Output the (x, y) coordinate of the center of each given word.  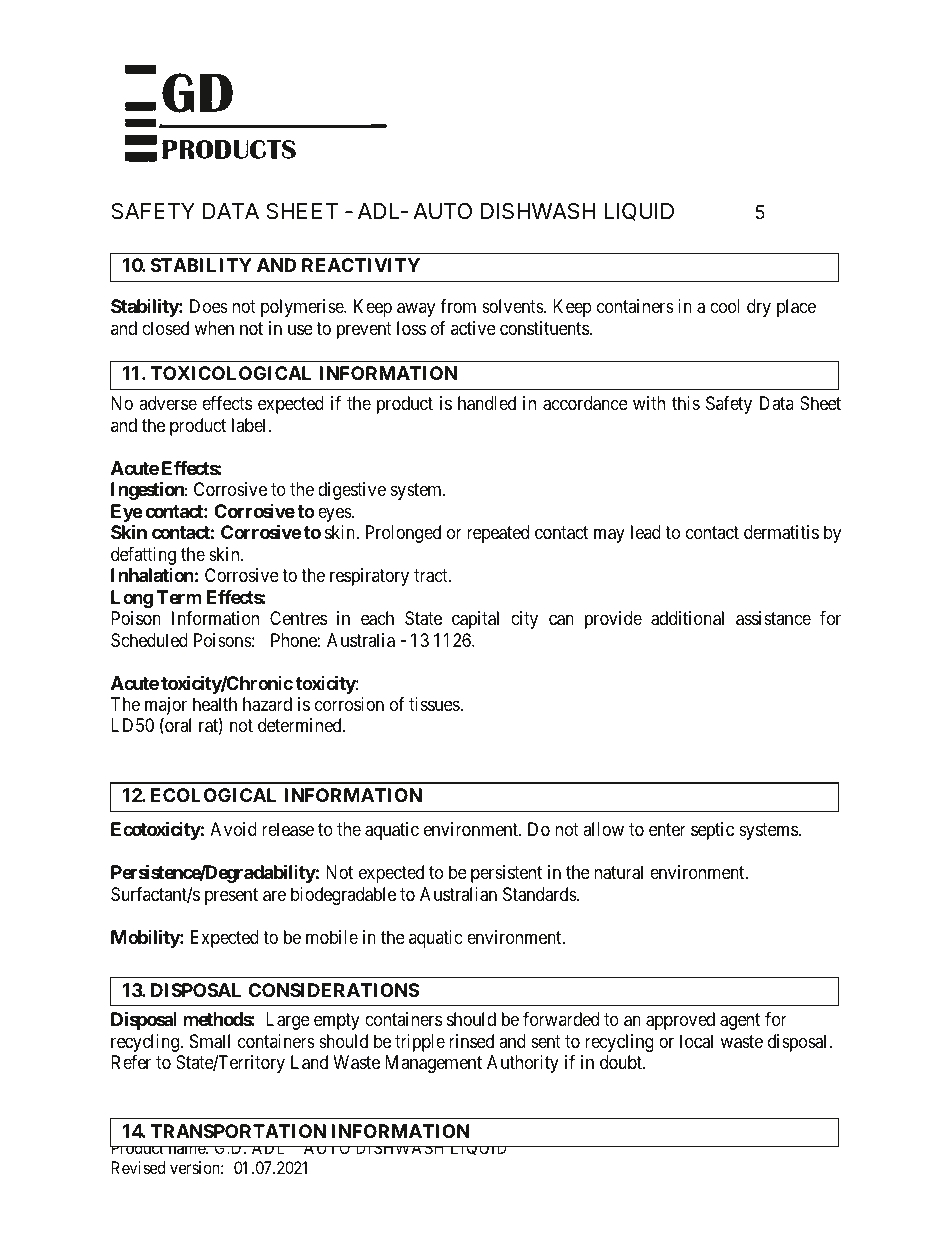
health (215, 704)
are (274, 896)
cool (725, 306)
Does (209, 306)
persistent (506, 874)
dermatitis (781, 532)
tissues (435, 704)
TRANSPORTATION (238, 1131)
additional (687, 618)
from (458, 306)
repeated (498, 534)
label (250, 425)
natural (618, 872)
